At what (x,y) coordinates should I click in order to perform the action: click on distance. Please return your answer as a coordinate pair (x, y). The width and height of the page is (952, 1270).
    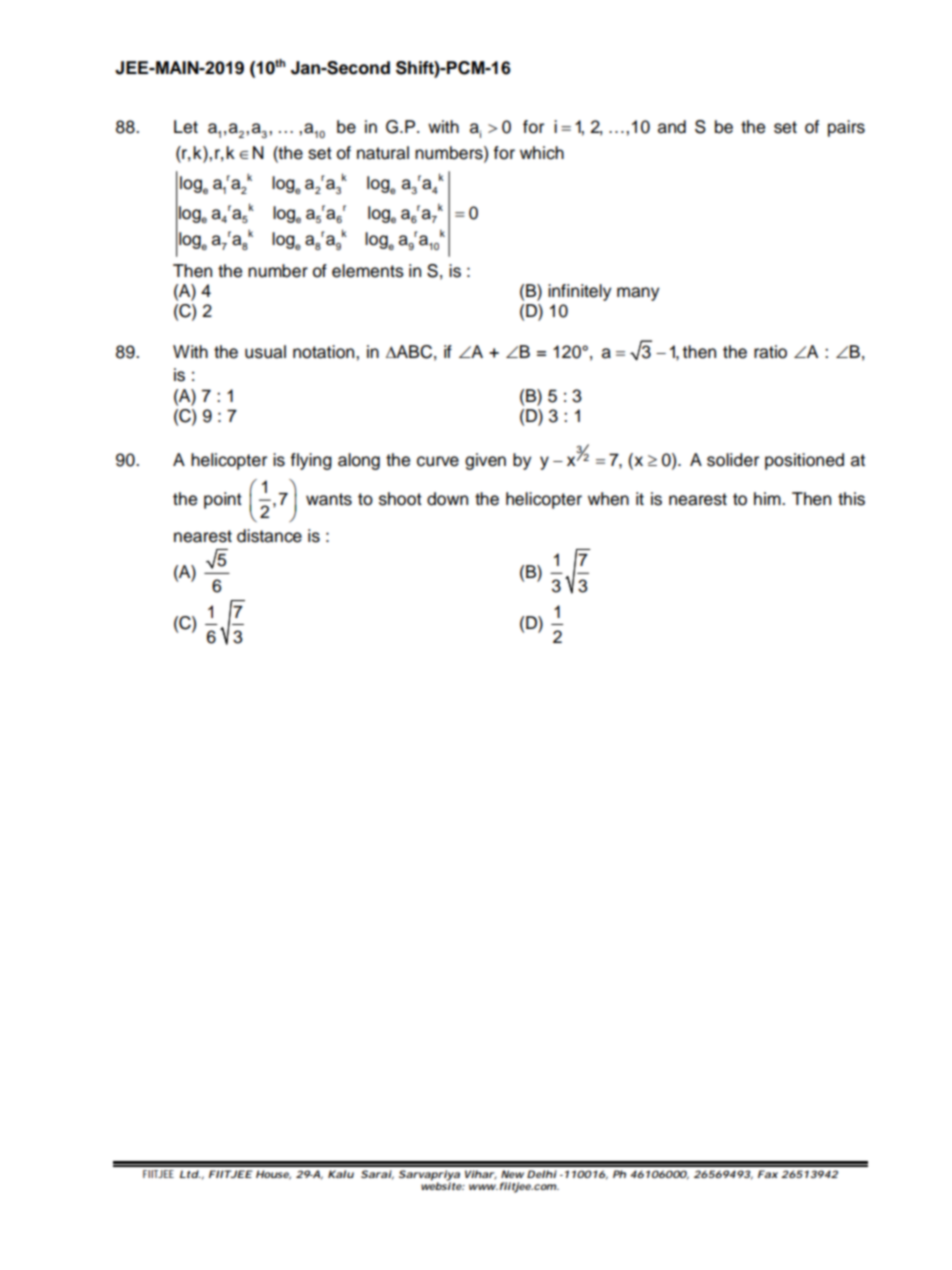
    Looking at the image, I should click on (269, 536).
